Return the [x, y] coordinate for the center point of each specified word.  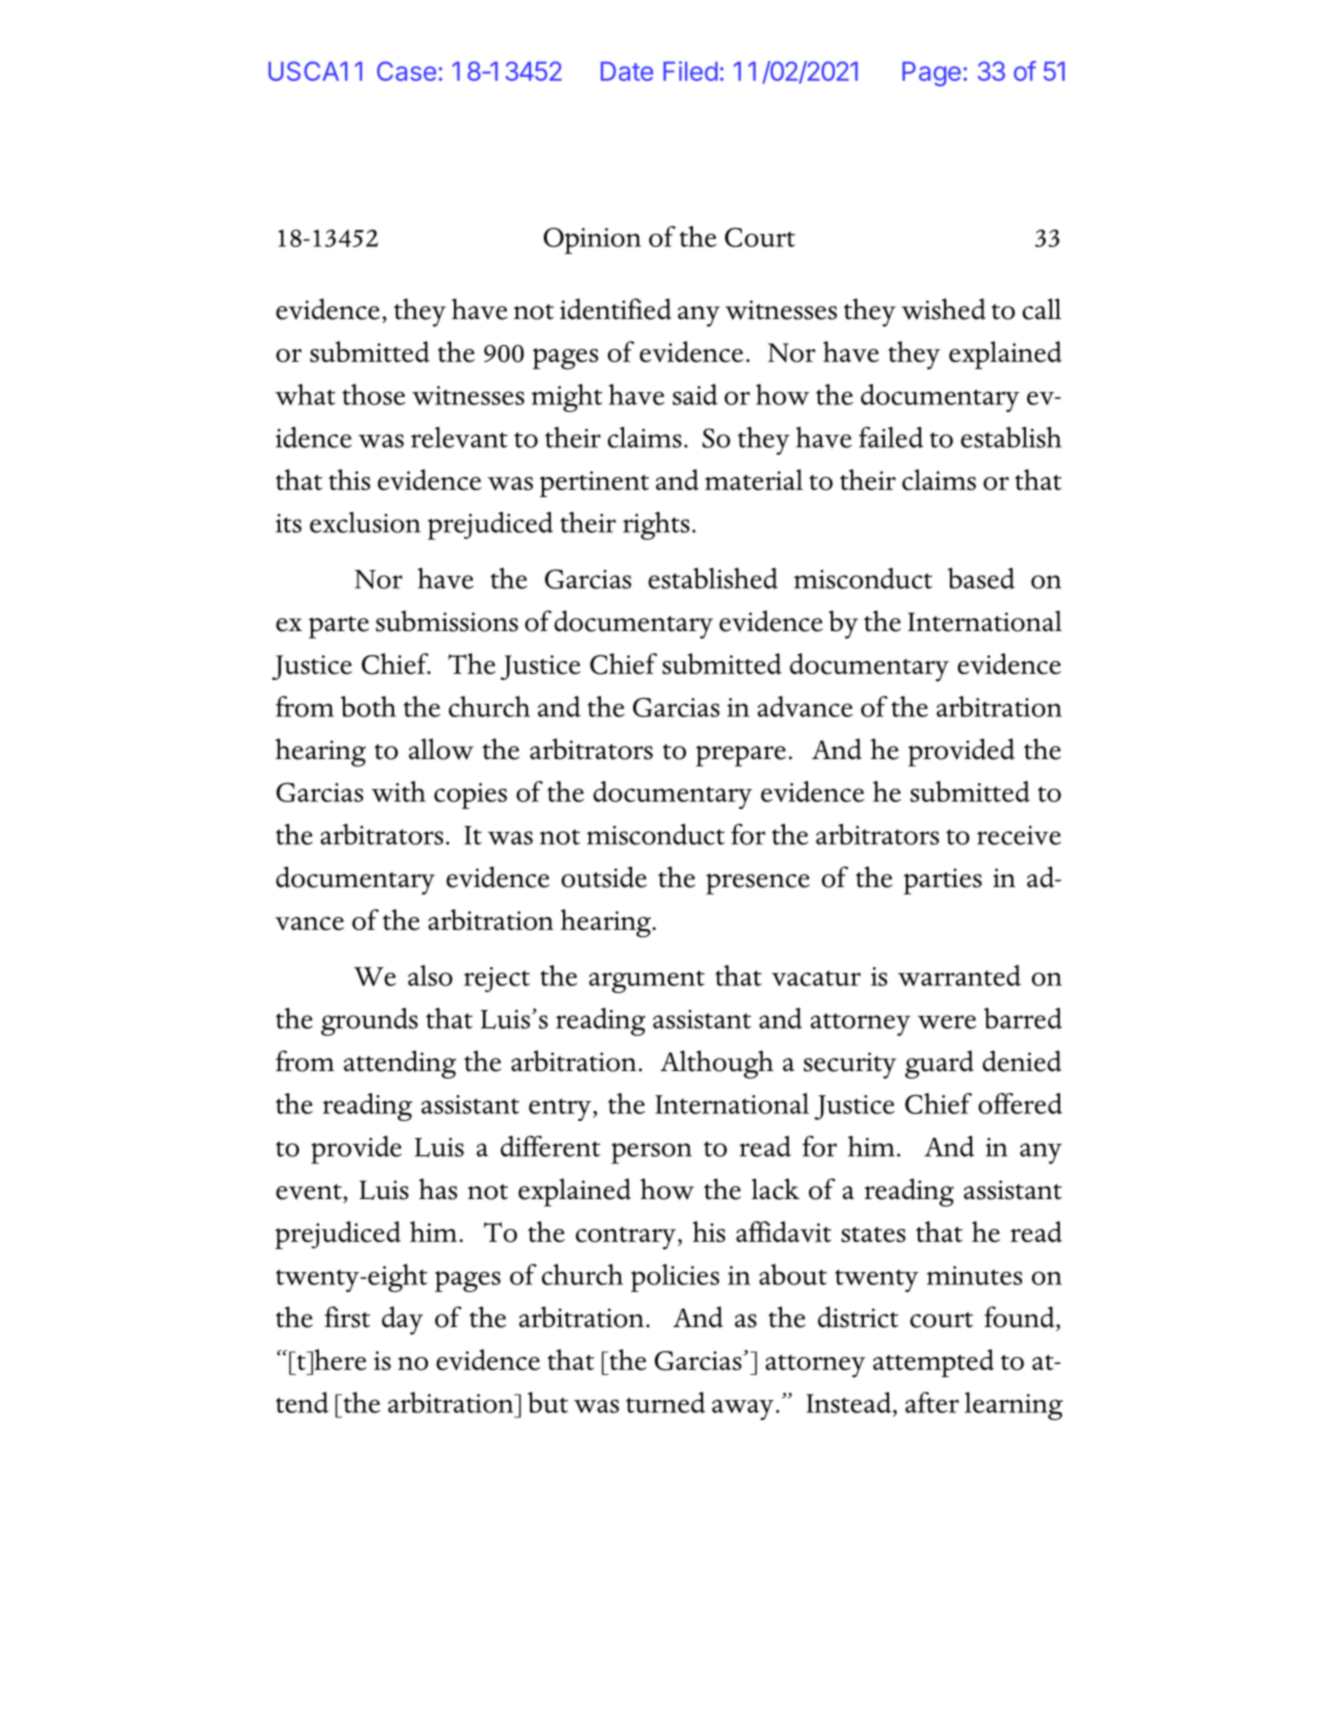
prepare [741, 756]
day [402, 1320]
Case [406, 71]
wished [944, 309]
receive [1019, 835]
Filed [690, 71]
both [368, 706]
